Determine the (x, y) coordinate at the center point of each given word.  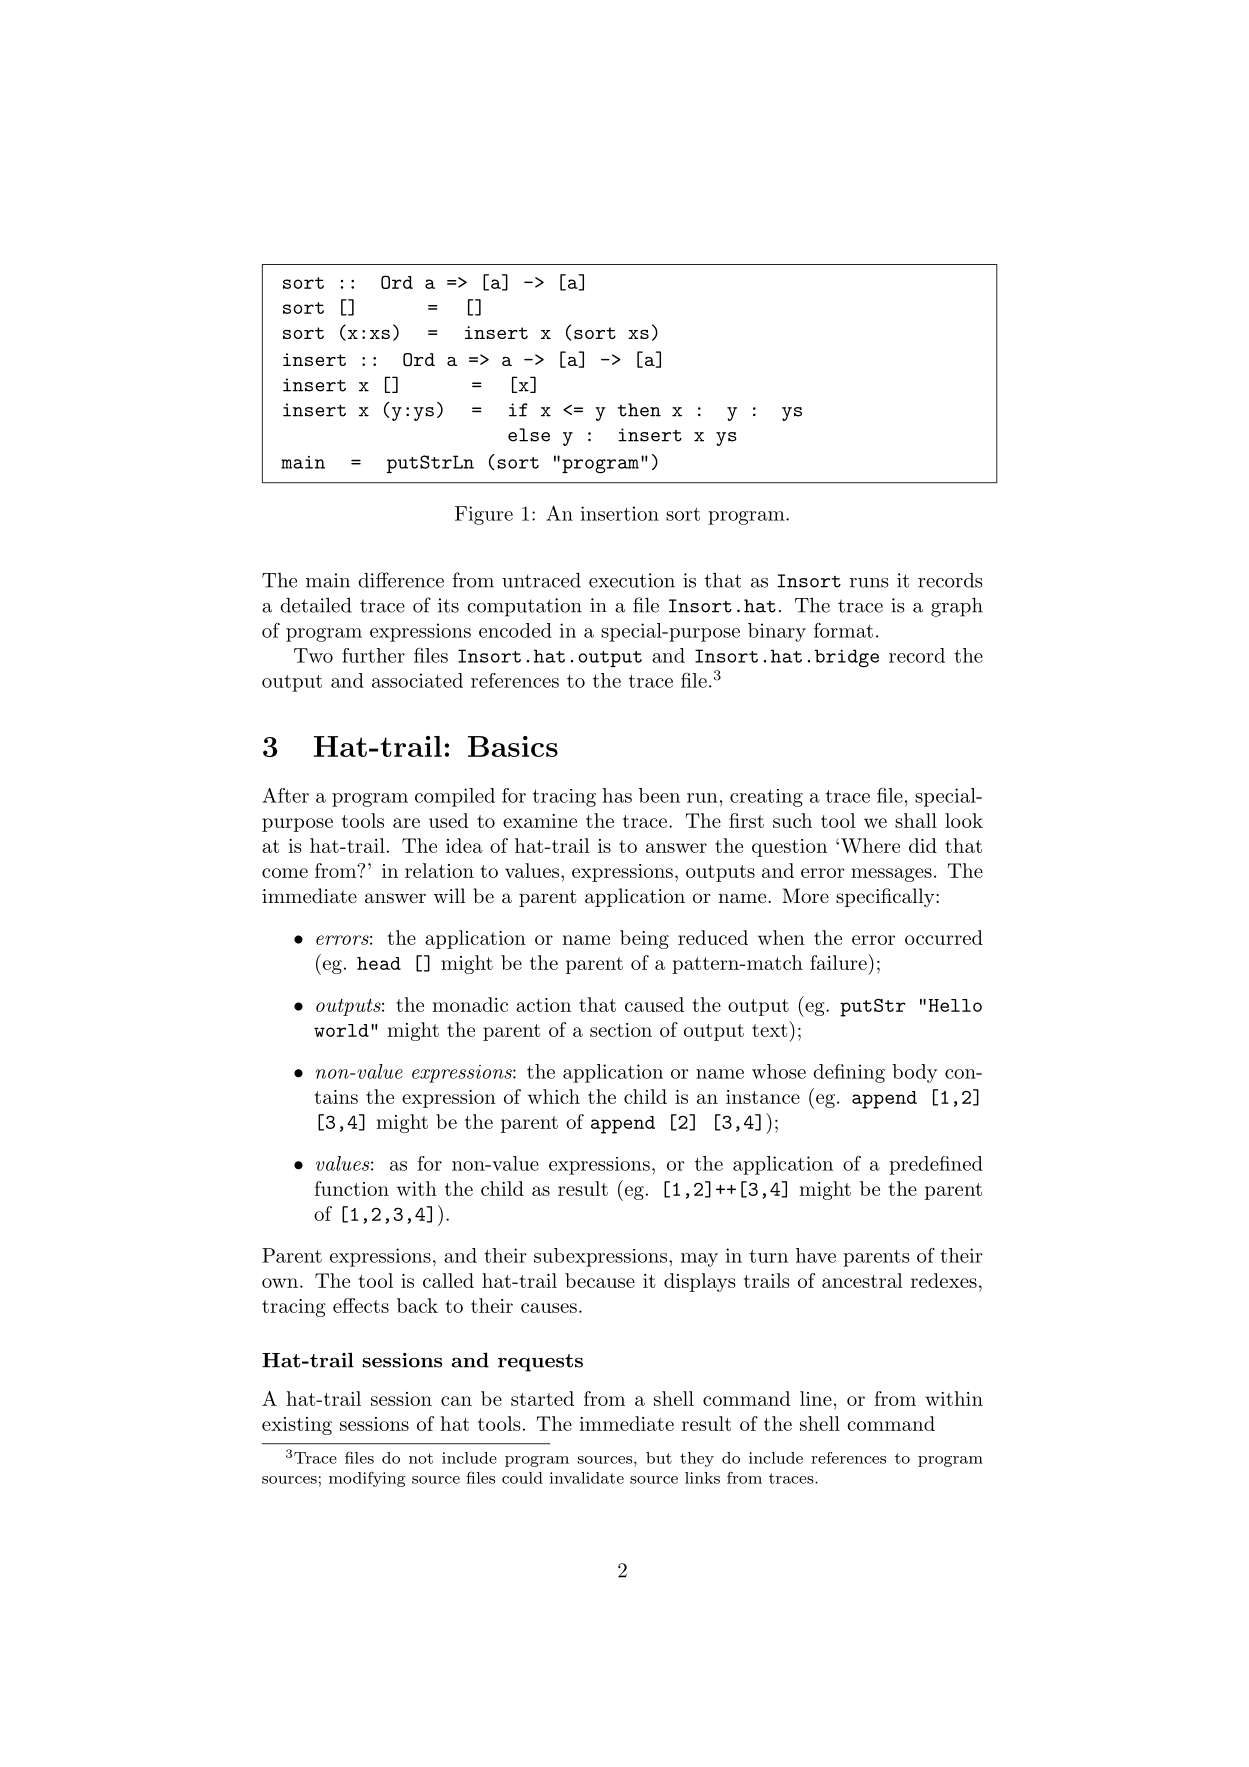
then (639, 410)
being (644, 939)
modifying (367, 1479)
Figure (484, 515)
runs (869, 583)
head (379, 963)
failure (839, 962)
